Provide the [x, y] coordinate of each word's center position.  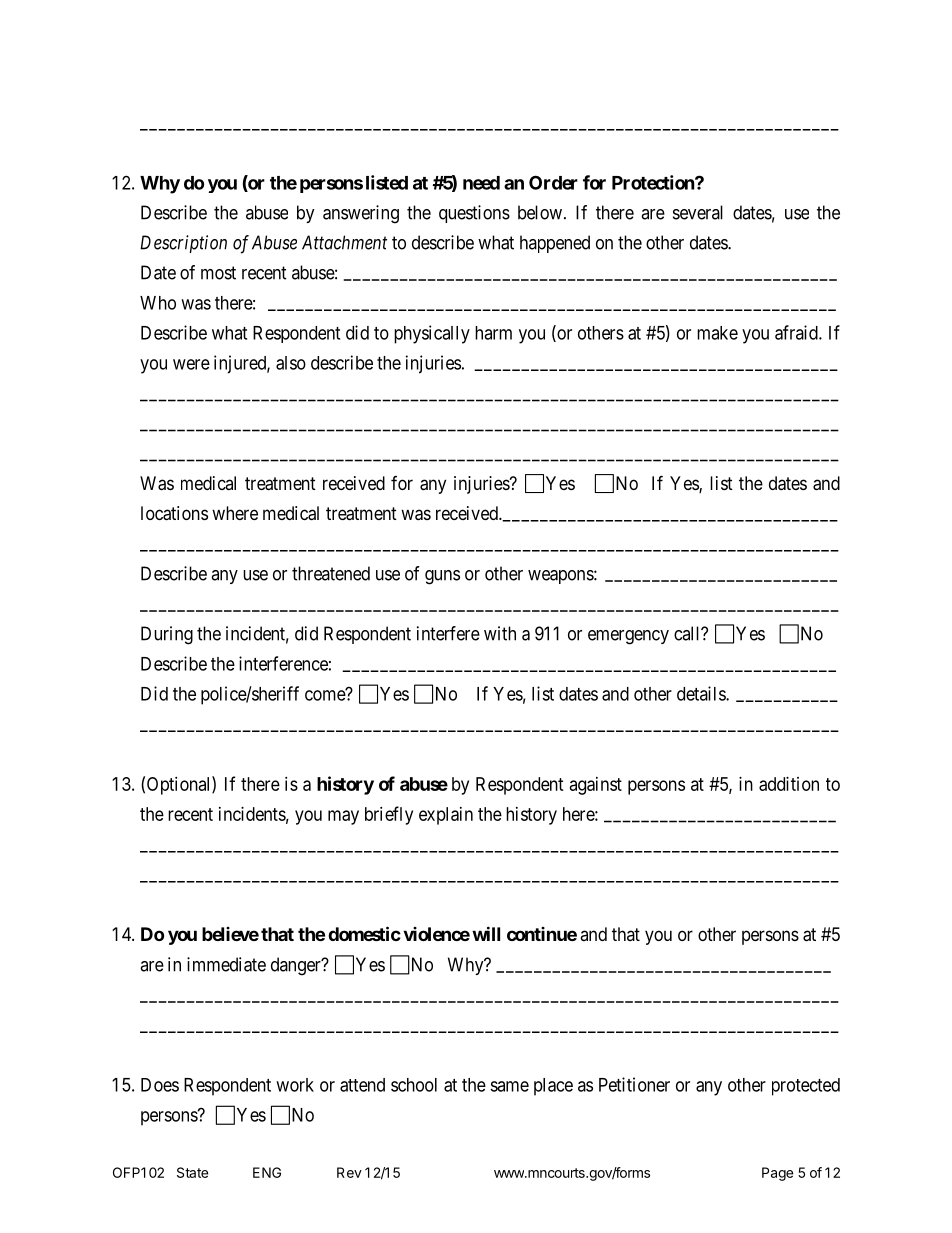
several [698, 212]
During [167, 635]
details [702, 693]
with [500, 633]
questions [474, 214]
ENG [267, 1172]
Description [183, 244]
